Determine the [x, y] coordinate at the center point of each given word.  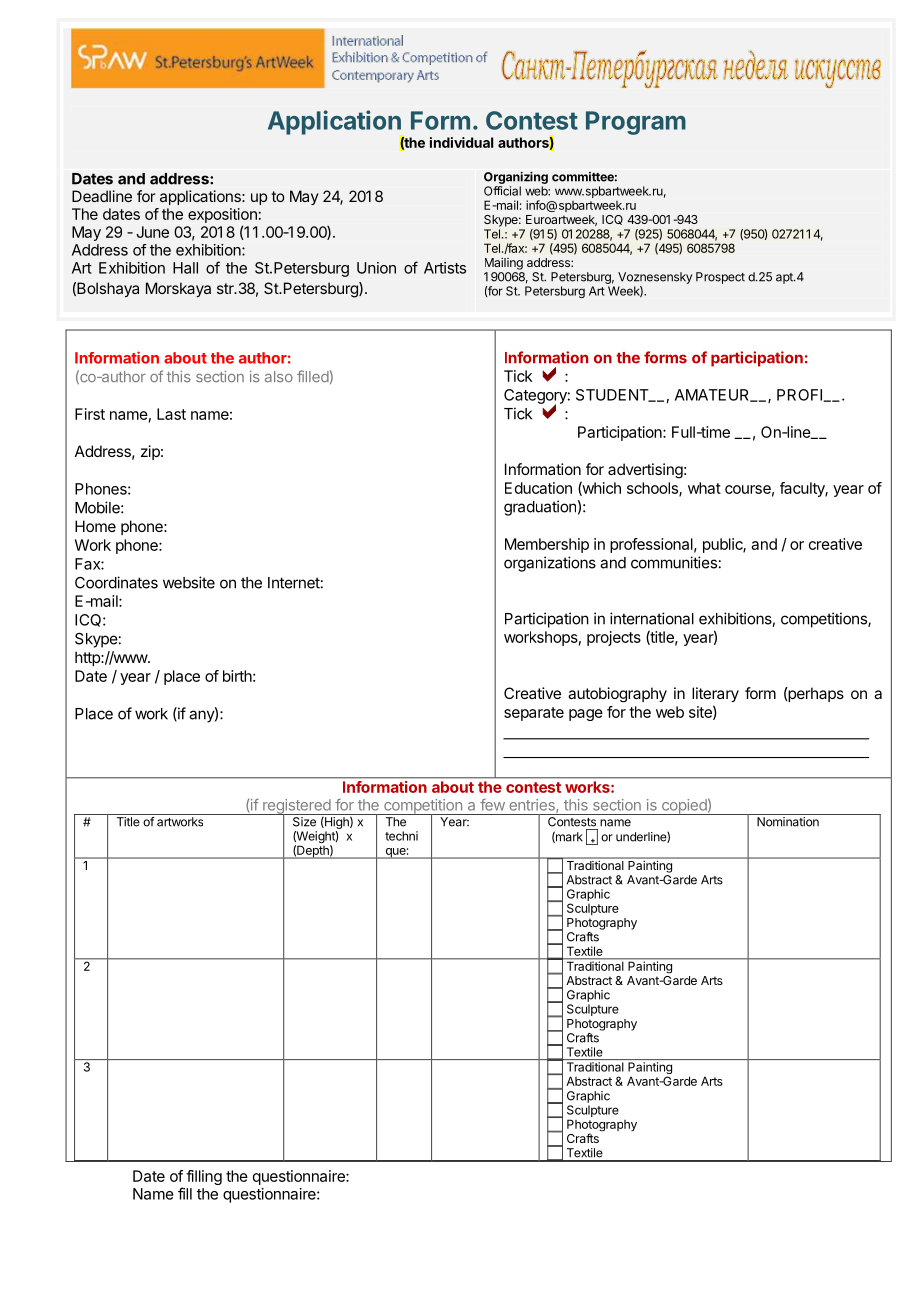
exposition [222, 217]
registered [297, 807]
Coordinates [116, 582]
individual [461, 142]
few [492, 805]
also [279, 377]
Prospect [720, 278]
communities [674, 562]
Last [171, 414]
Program [636, 123]
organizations [550, 564]
